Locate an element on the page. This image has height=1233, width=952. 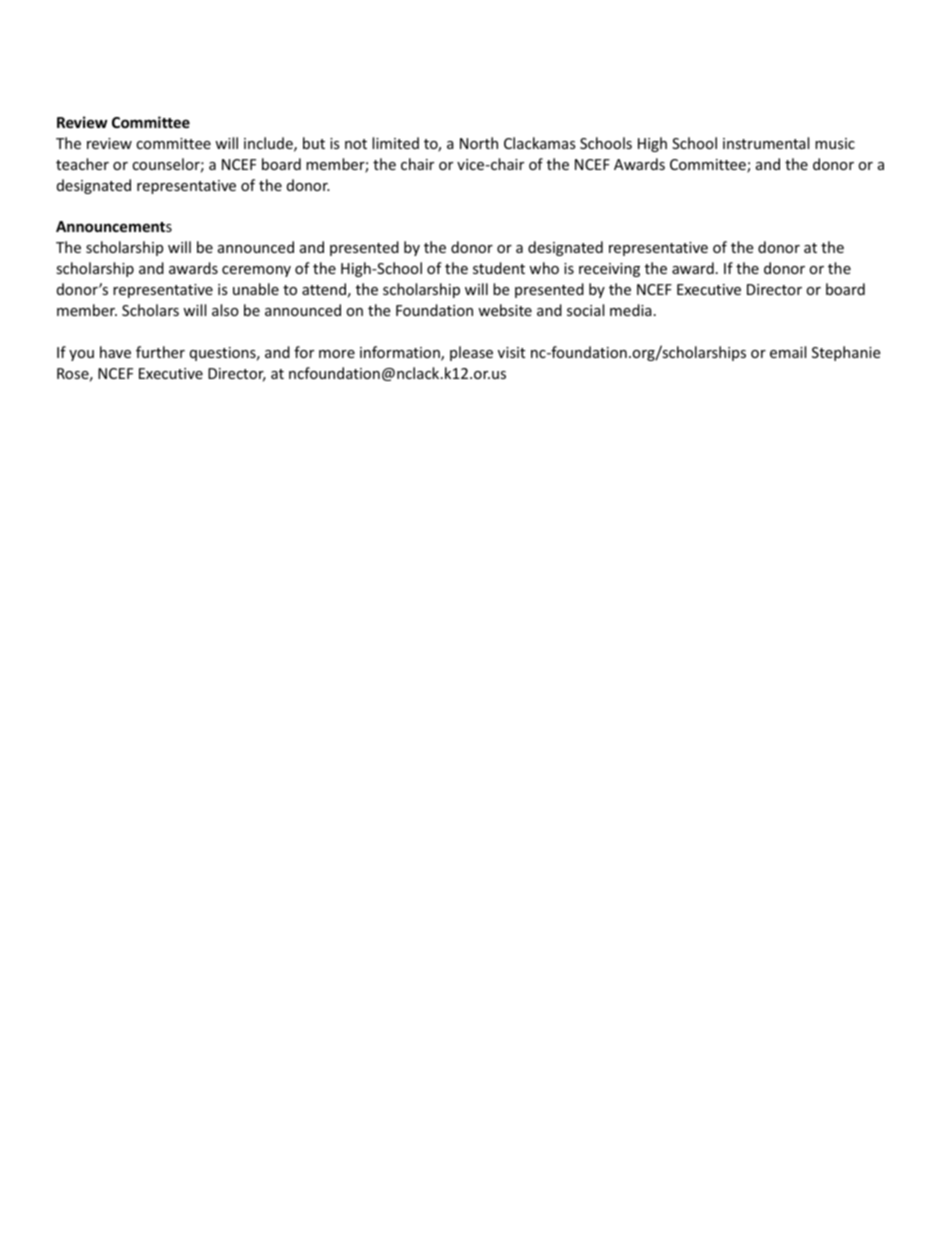
North is located at coordinates (479, 143).
